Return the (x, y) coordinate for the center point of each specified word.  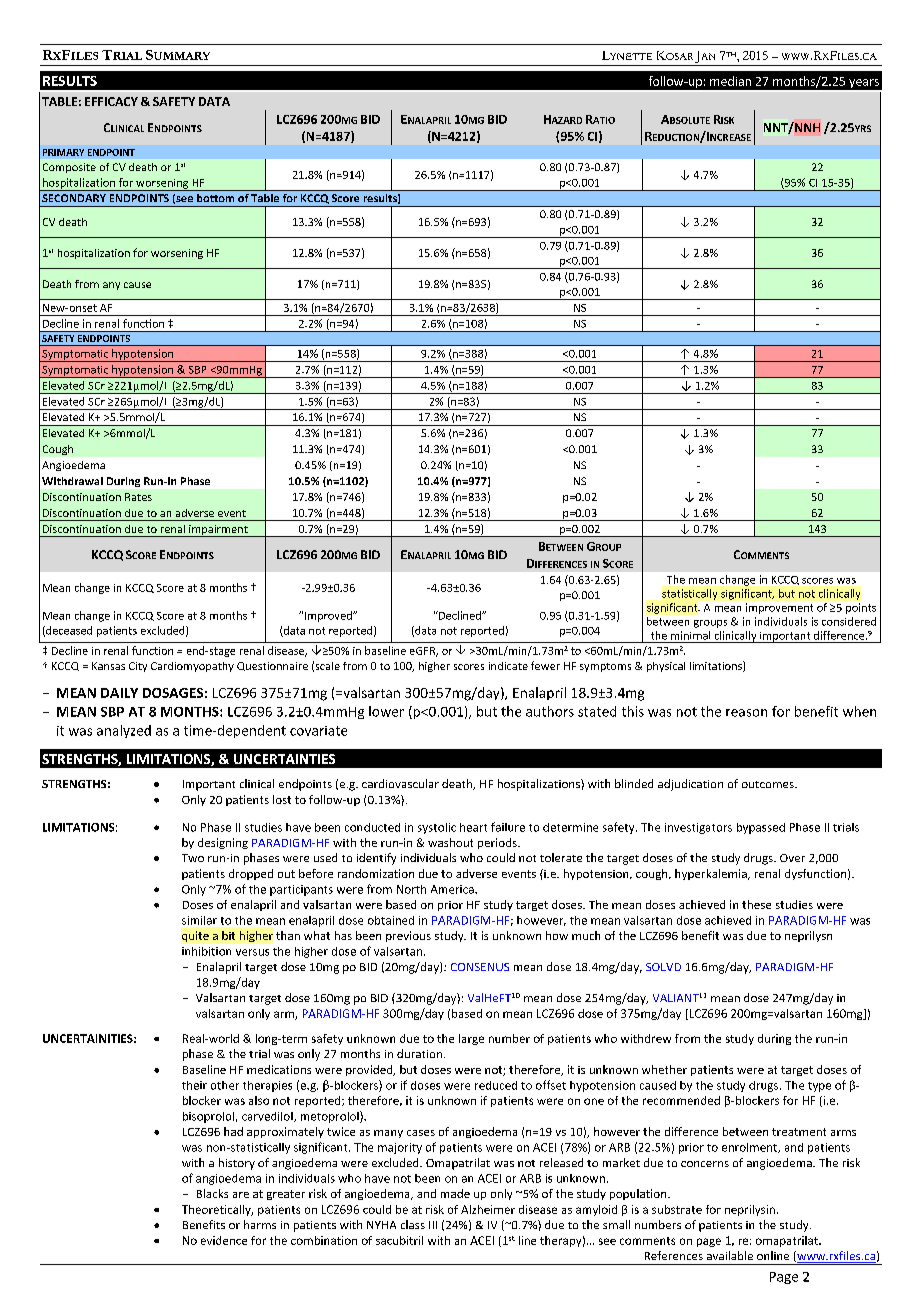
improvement (779, 608)
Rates (138, 497)
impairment (218, 531)
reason (746, 713)
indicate (508, 666)
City (138, 667)
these (756, 904)
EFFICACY (111, 101)
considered (849, 621)
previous (408, 936)
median (730, 81)
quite (195, 936)
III (433, 1225)
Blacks (212, 1193)
